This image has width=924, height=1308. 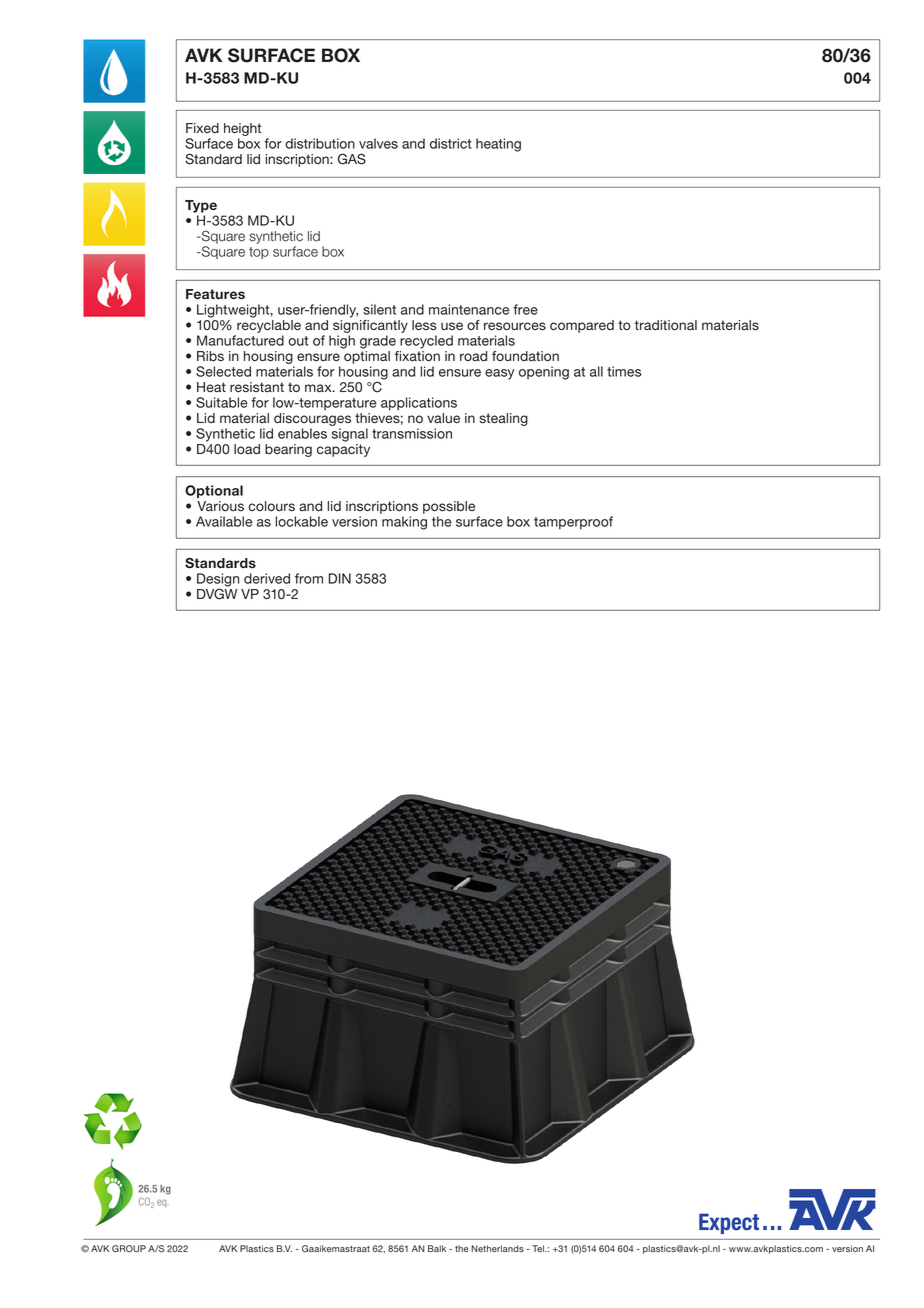 What do you see at coordinates (218, 581) in the image?
I see `Design` at bounding box center [218, 581].
